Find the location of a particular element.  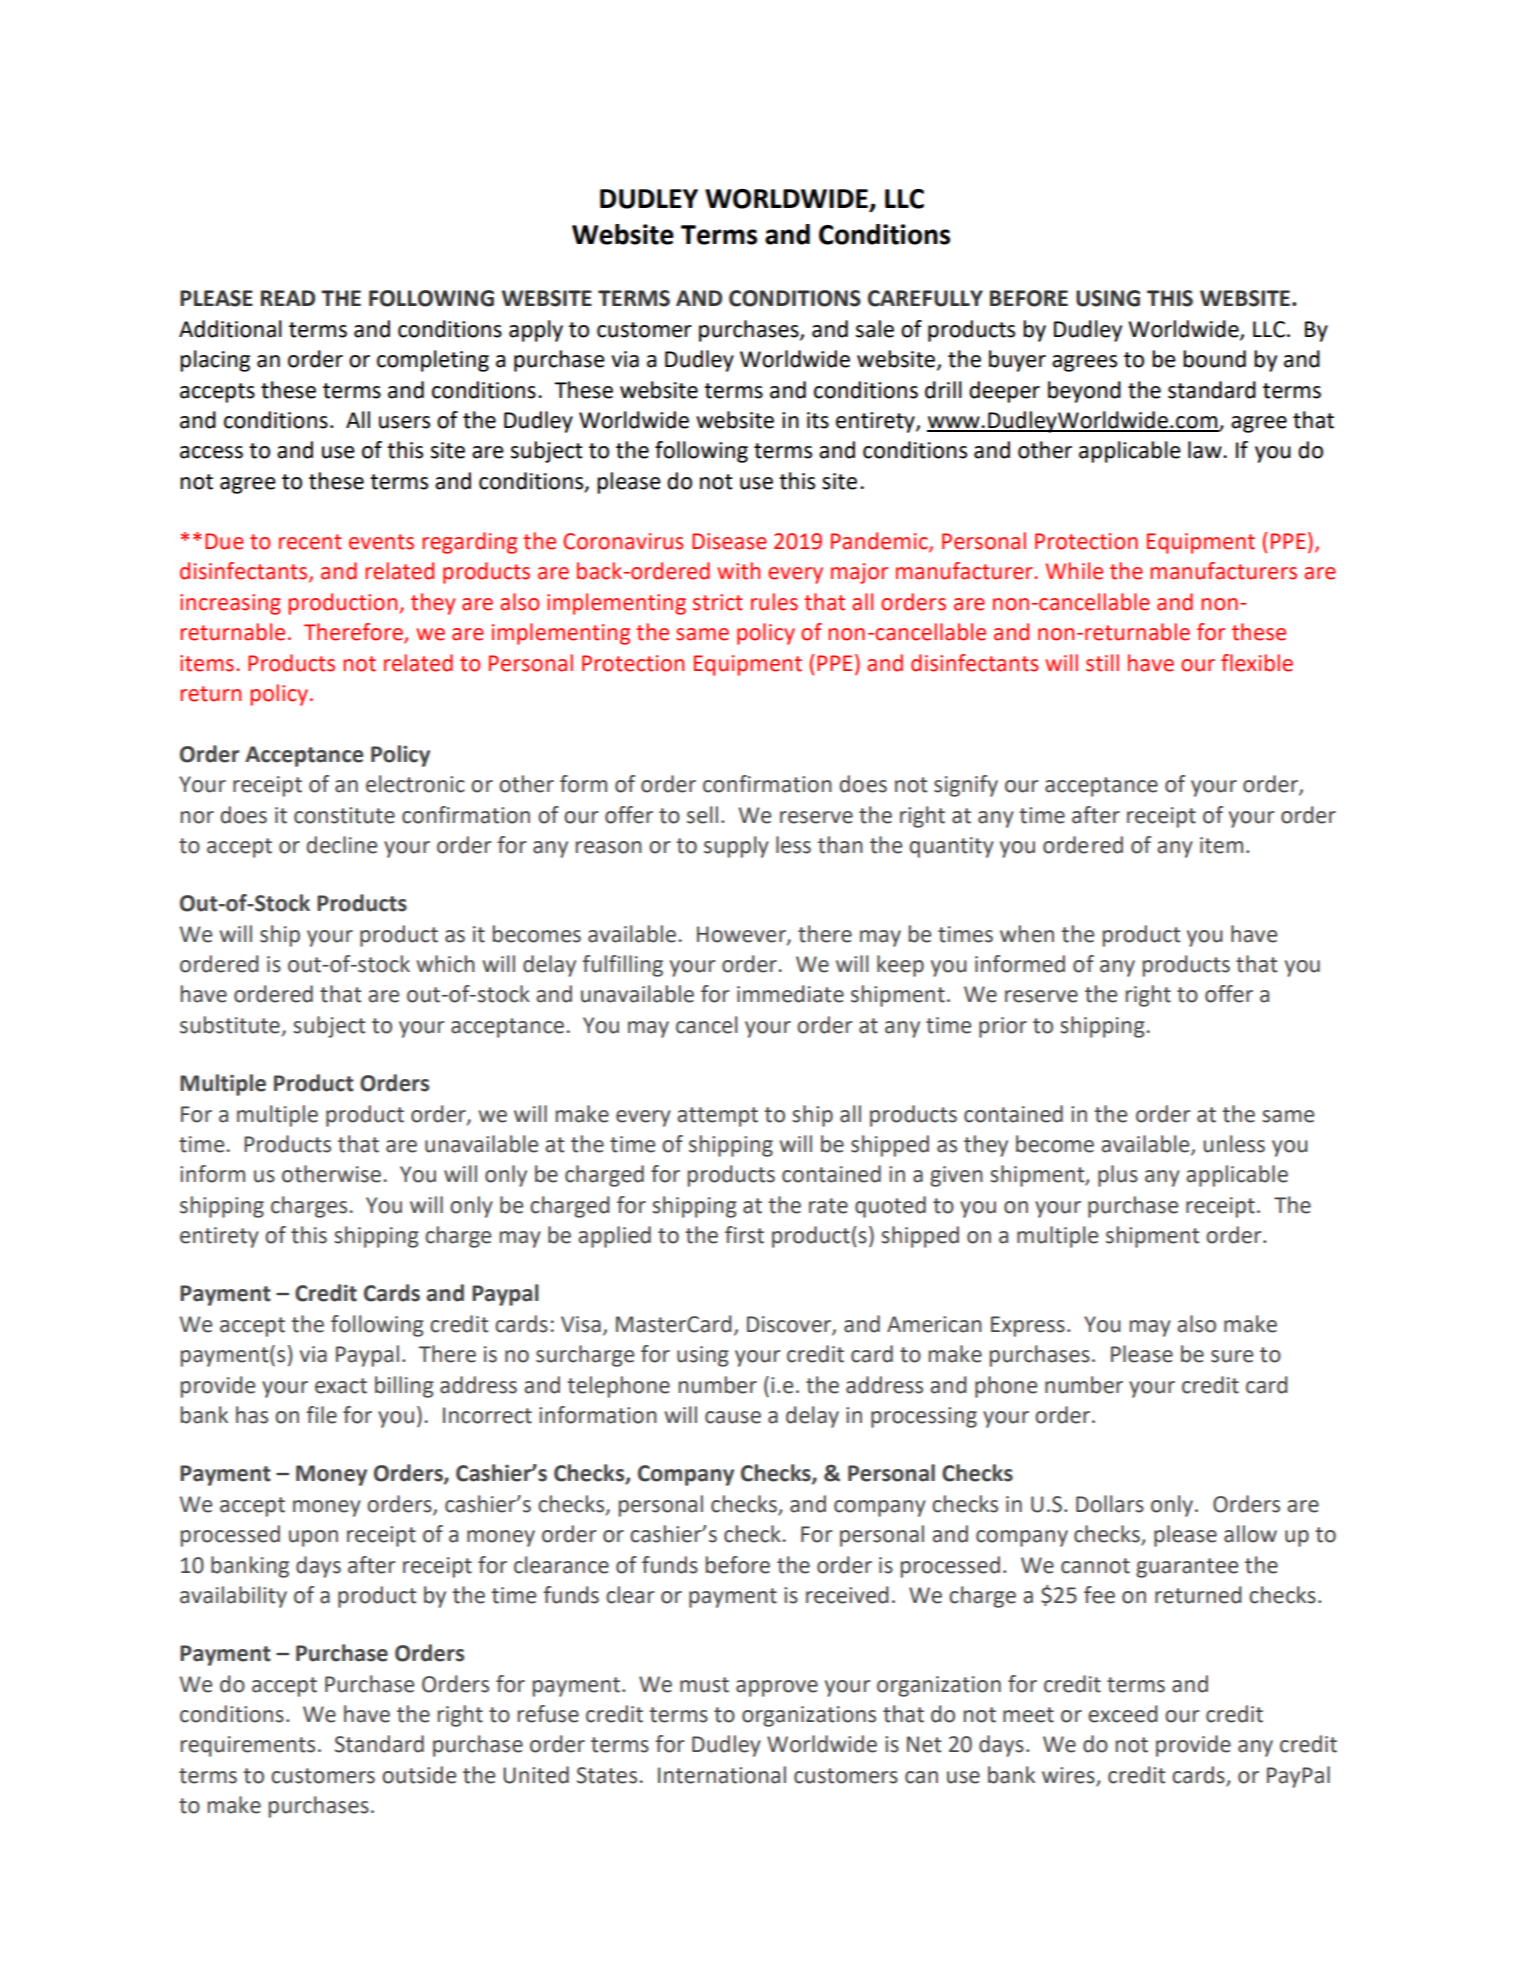

beyond is located at coordinates (1084, 392).
